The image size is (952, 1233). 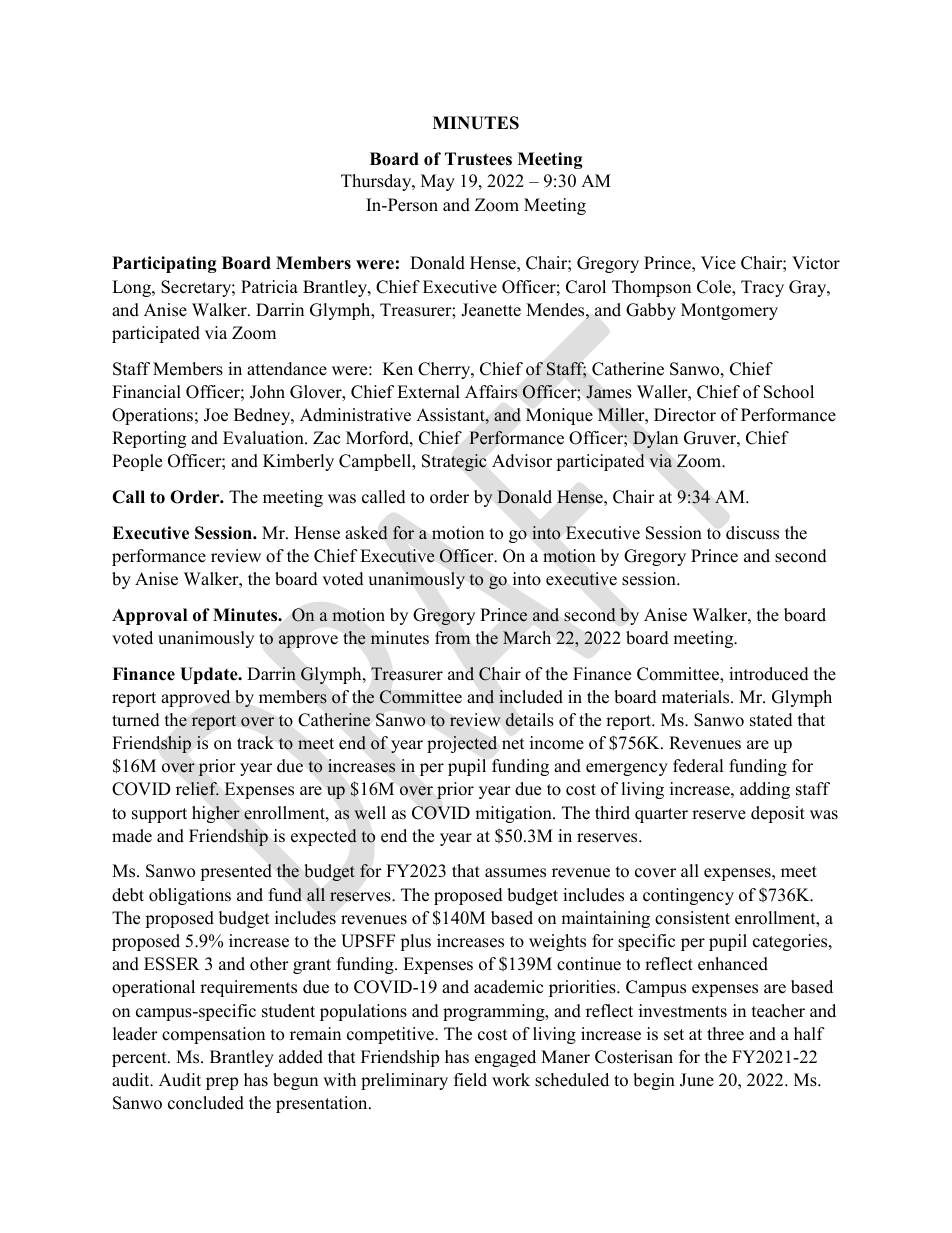 What do you see at coordinates (222, 1083) in the page?
I see `prep` at bounding box center [222, 1083].
